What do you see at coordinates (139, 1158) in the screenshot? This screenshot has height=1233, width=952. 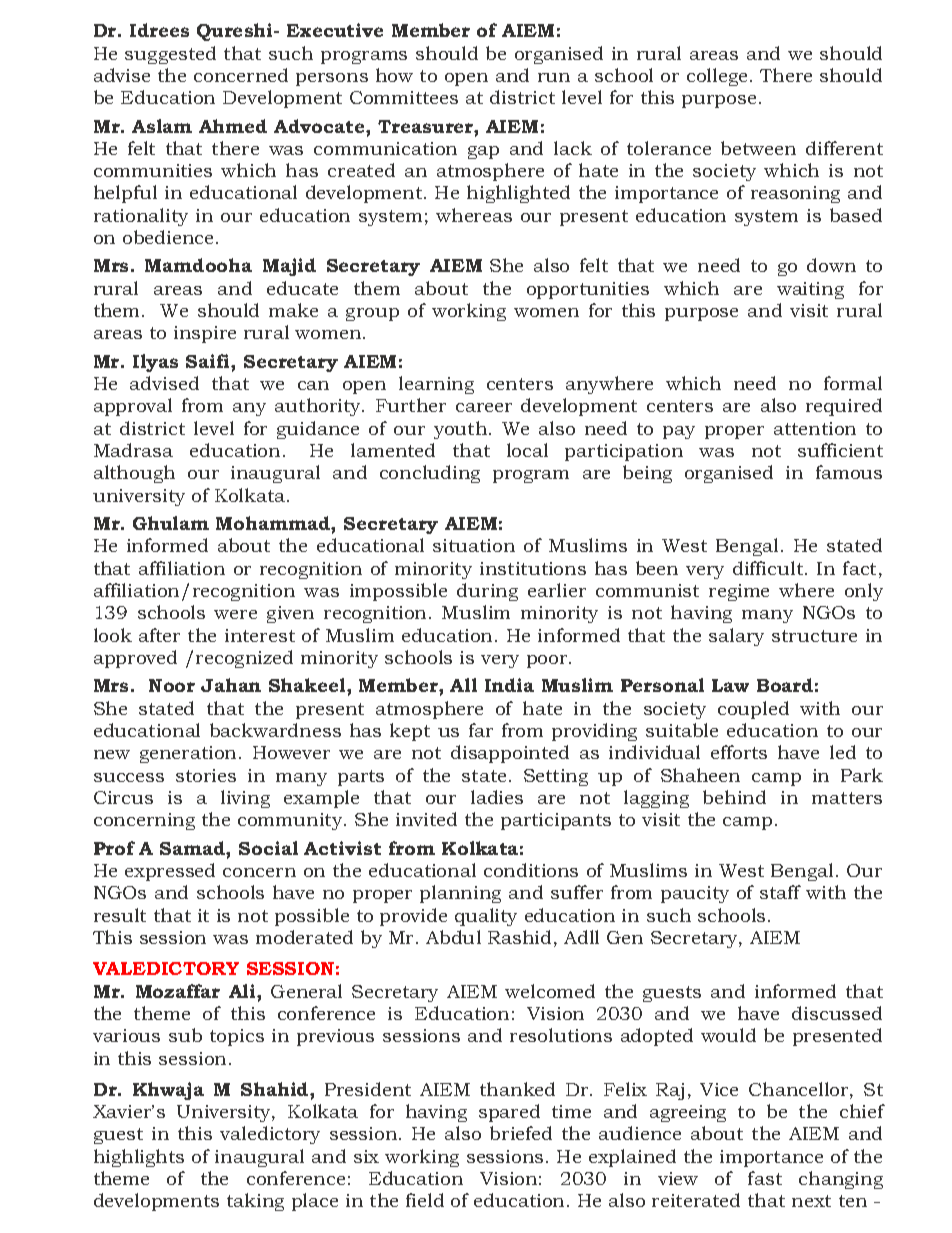 I see `highlights` at bounding box center [139, 1158].
